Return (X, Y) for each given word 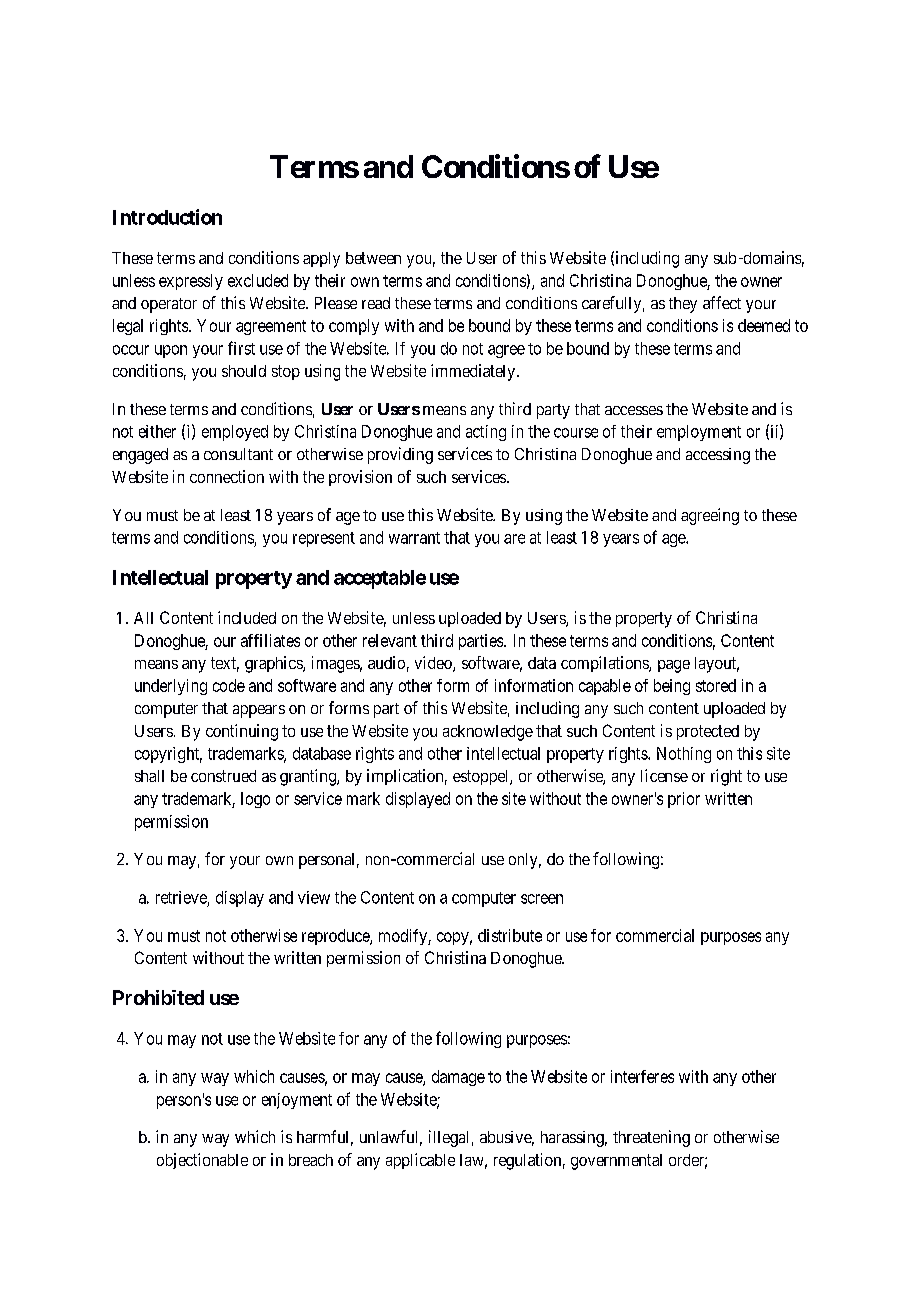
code (229, 685)
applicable (420, 1161)
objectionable (202, 1161)
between (373, 258)
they (683, 305)
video (434, 664)
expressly (191, 282)
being (672, 687)
